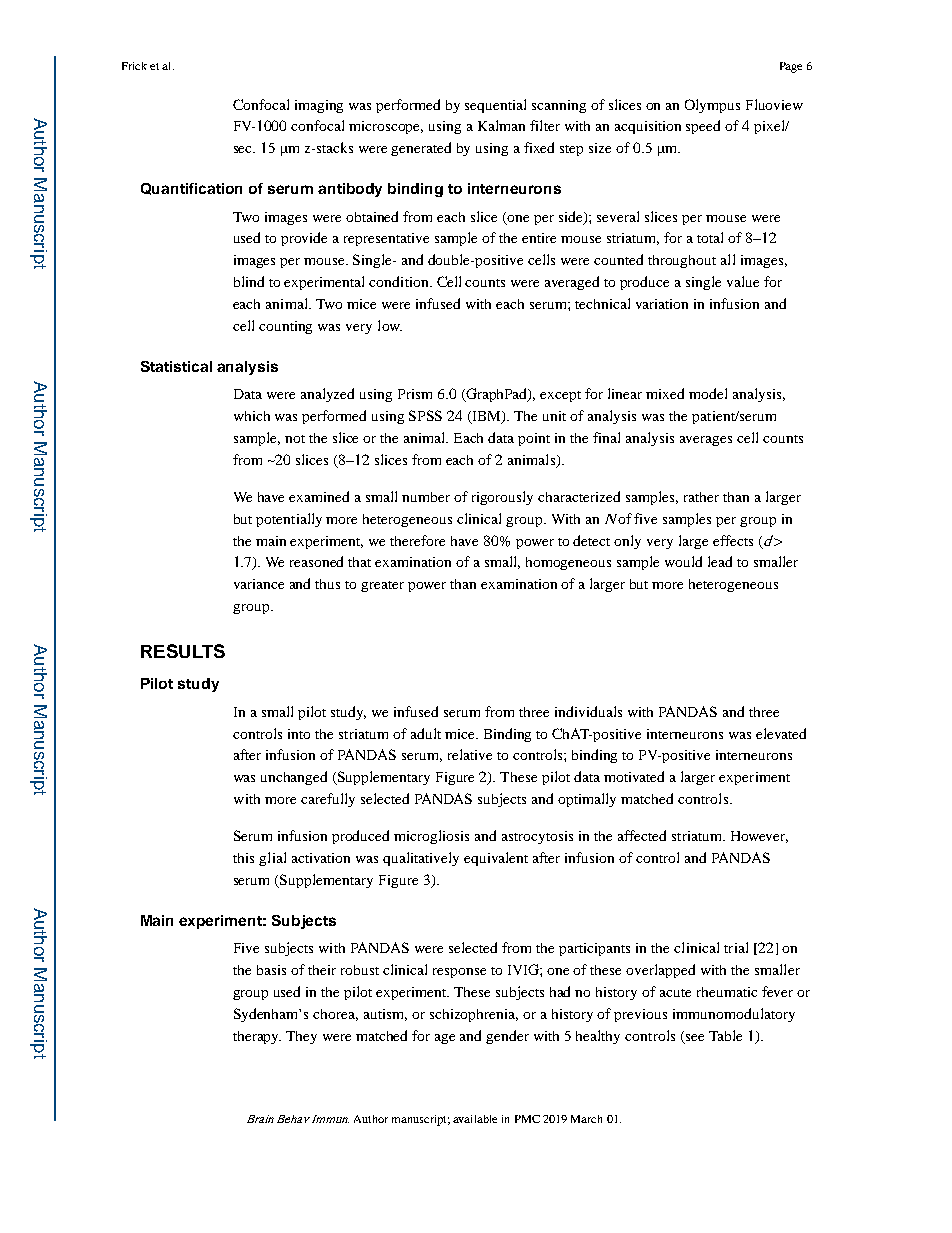  Describe the element at coordinates (294, 778) in the image. I see `unchanged` at that location.
